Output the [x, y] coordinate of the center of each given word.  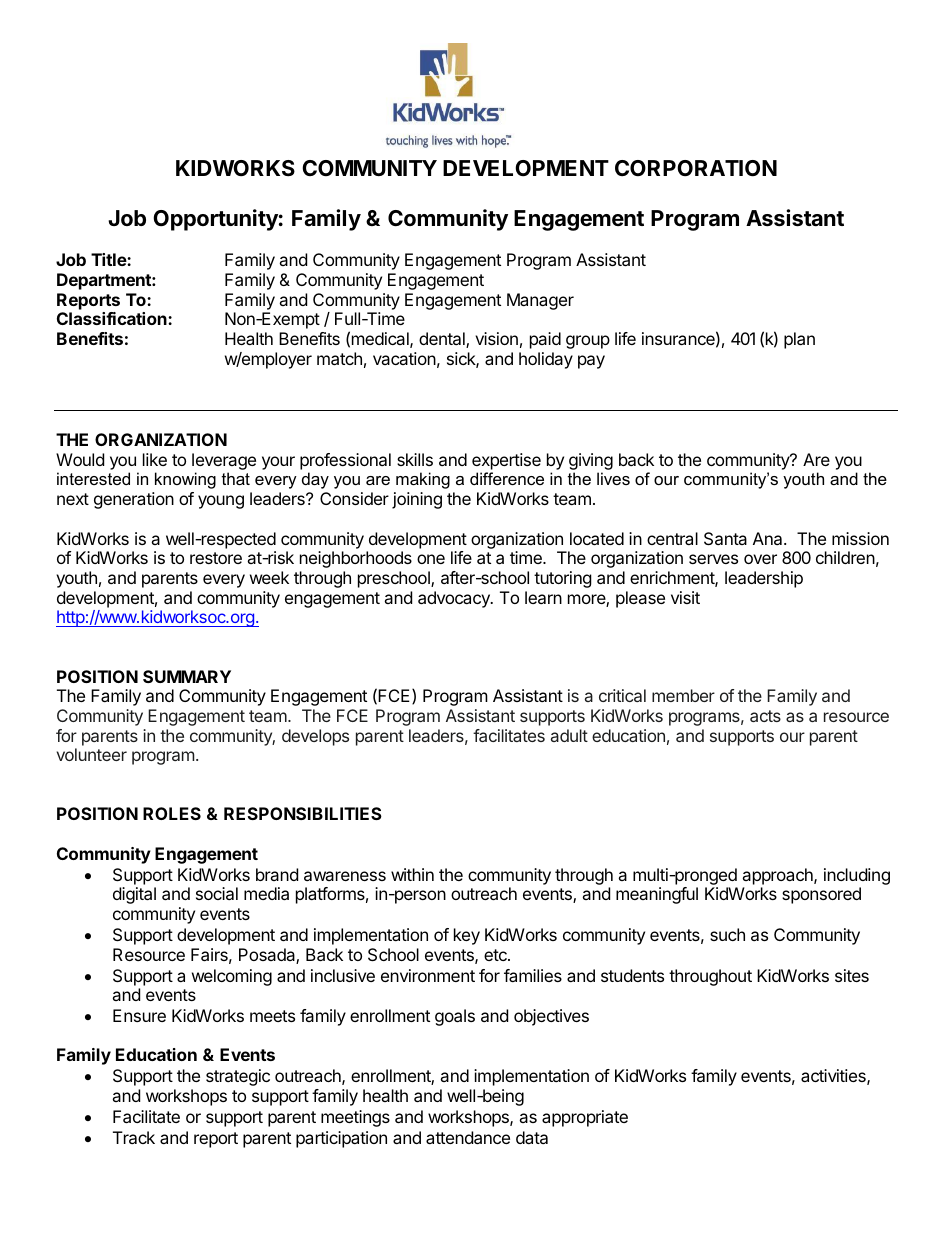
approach [778, 876]
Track [134, 1137]
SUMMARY [187, 676]
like [155, 459]
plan [799, 340]
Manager [540, 301]
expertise [506, 461]
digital [134, 895]
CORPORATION [696, 168]
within [412, 874]
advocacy [455, 599]
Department [105, 281]
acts [765, 716]
